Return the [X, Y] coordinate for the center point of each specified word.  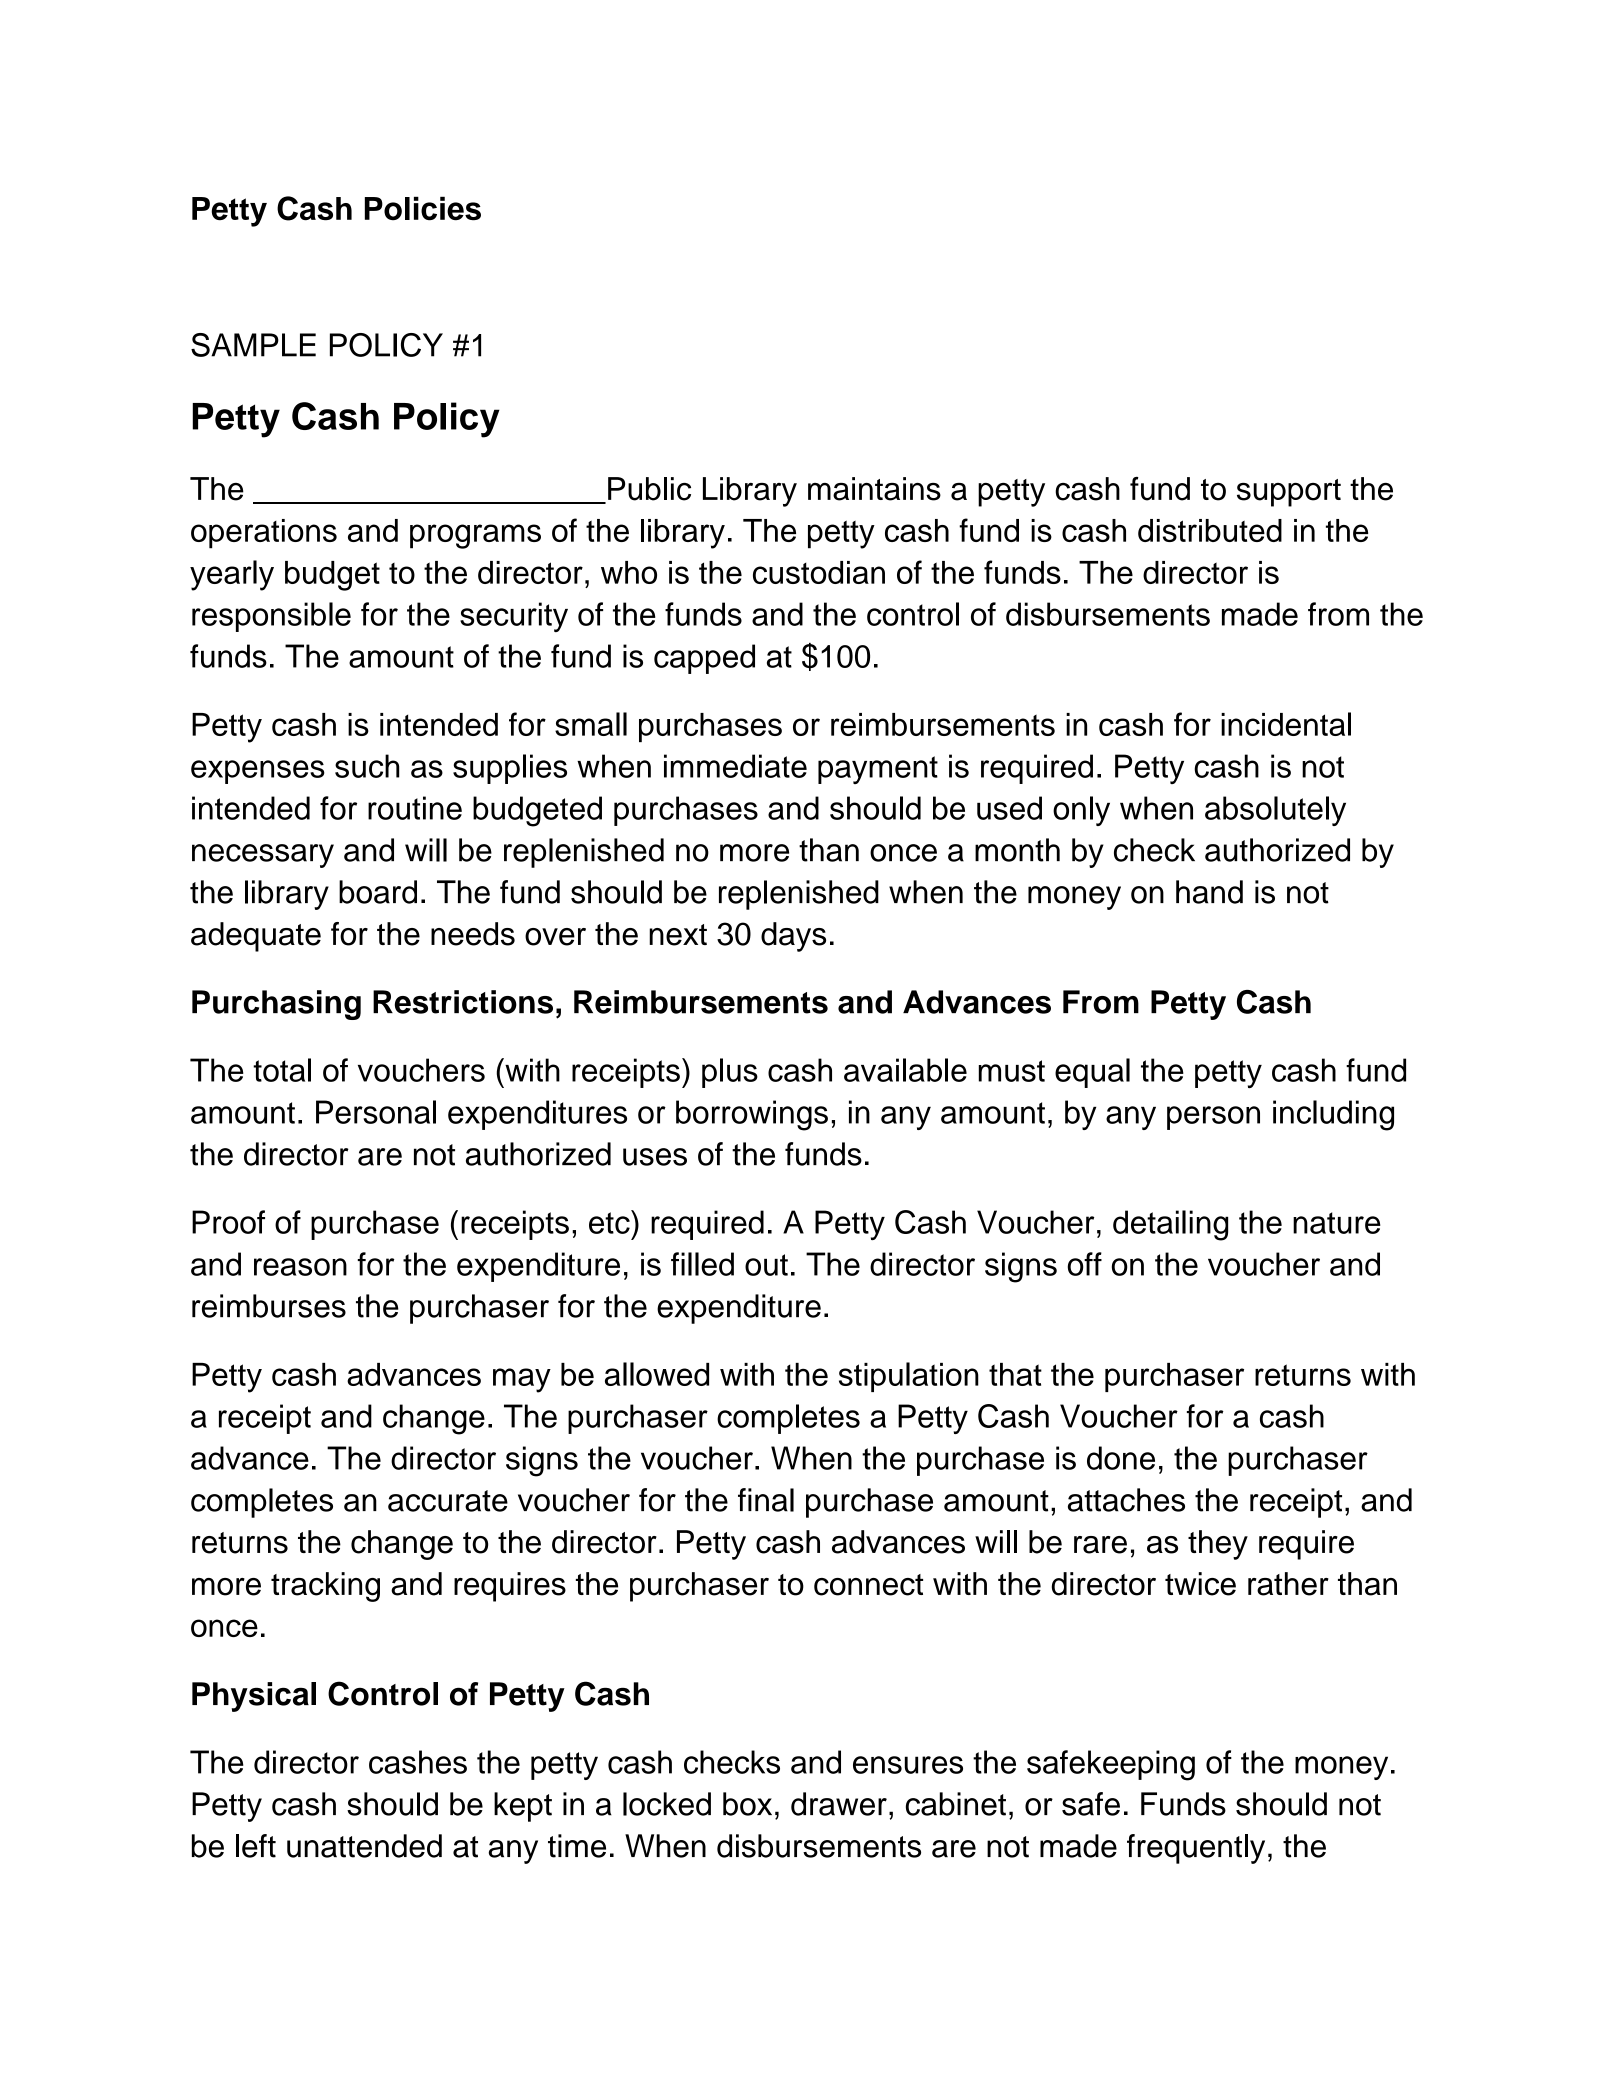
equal [1092, 1073]
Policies [423, 208]
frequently [1196, 1849]
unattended [364, 1846]
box [747, 1804]
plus [730, 1073]
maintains [874, 489]
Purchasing [276, 1005]
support [1289, 493]
